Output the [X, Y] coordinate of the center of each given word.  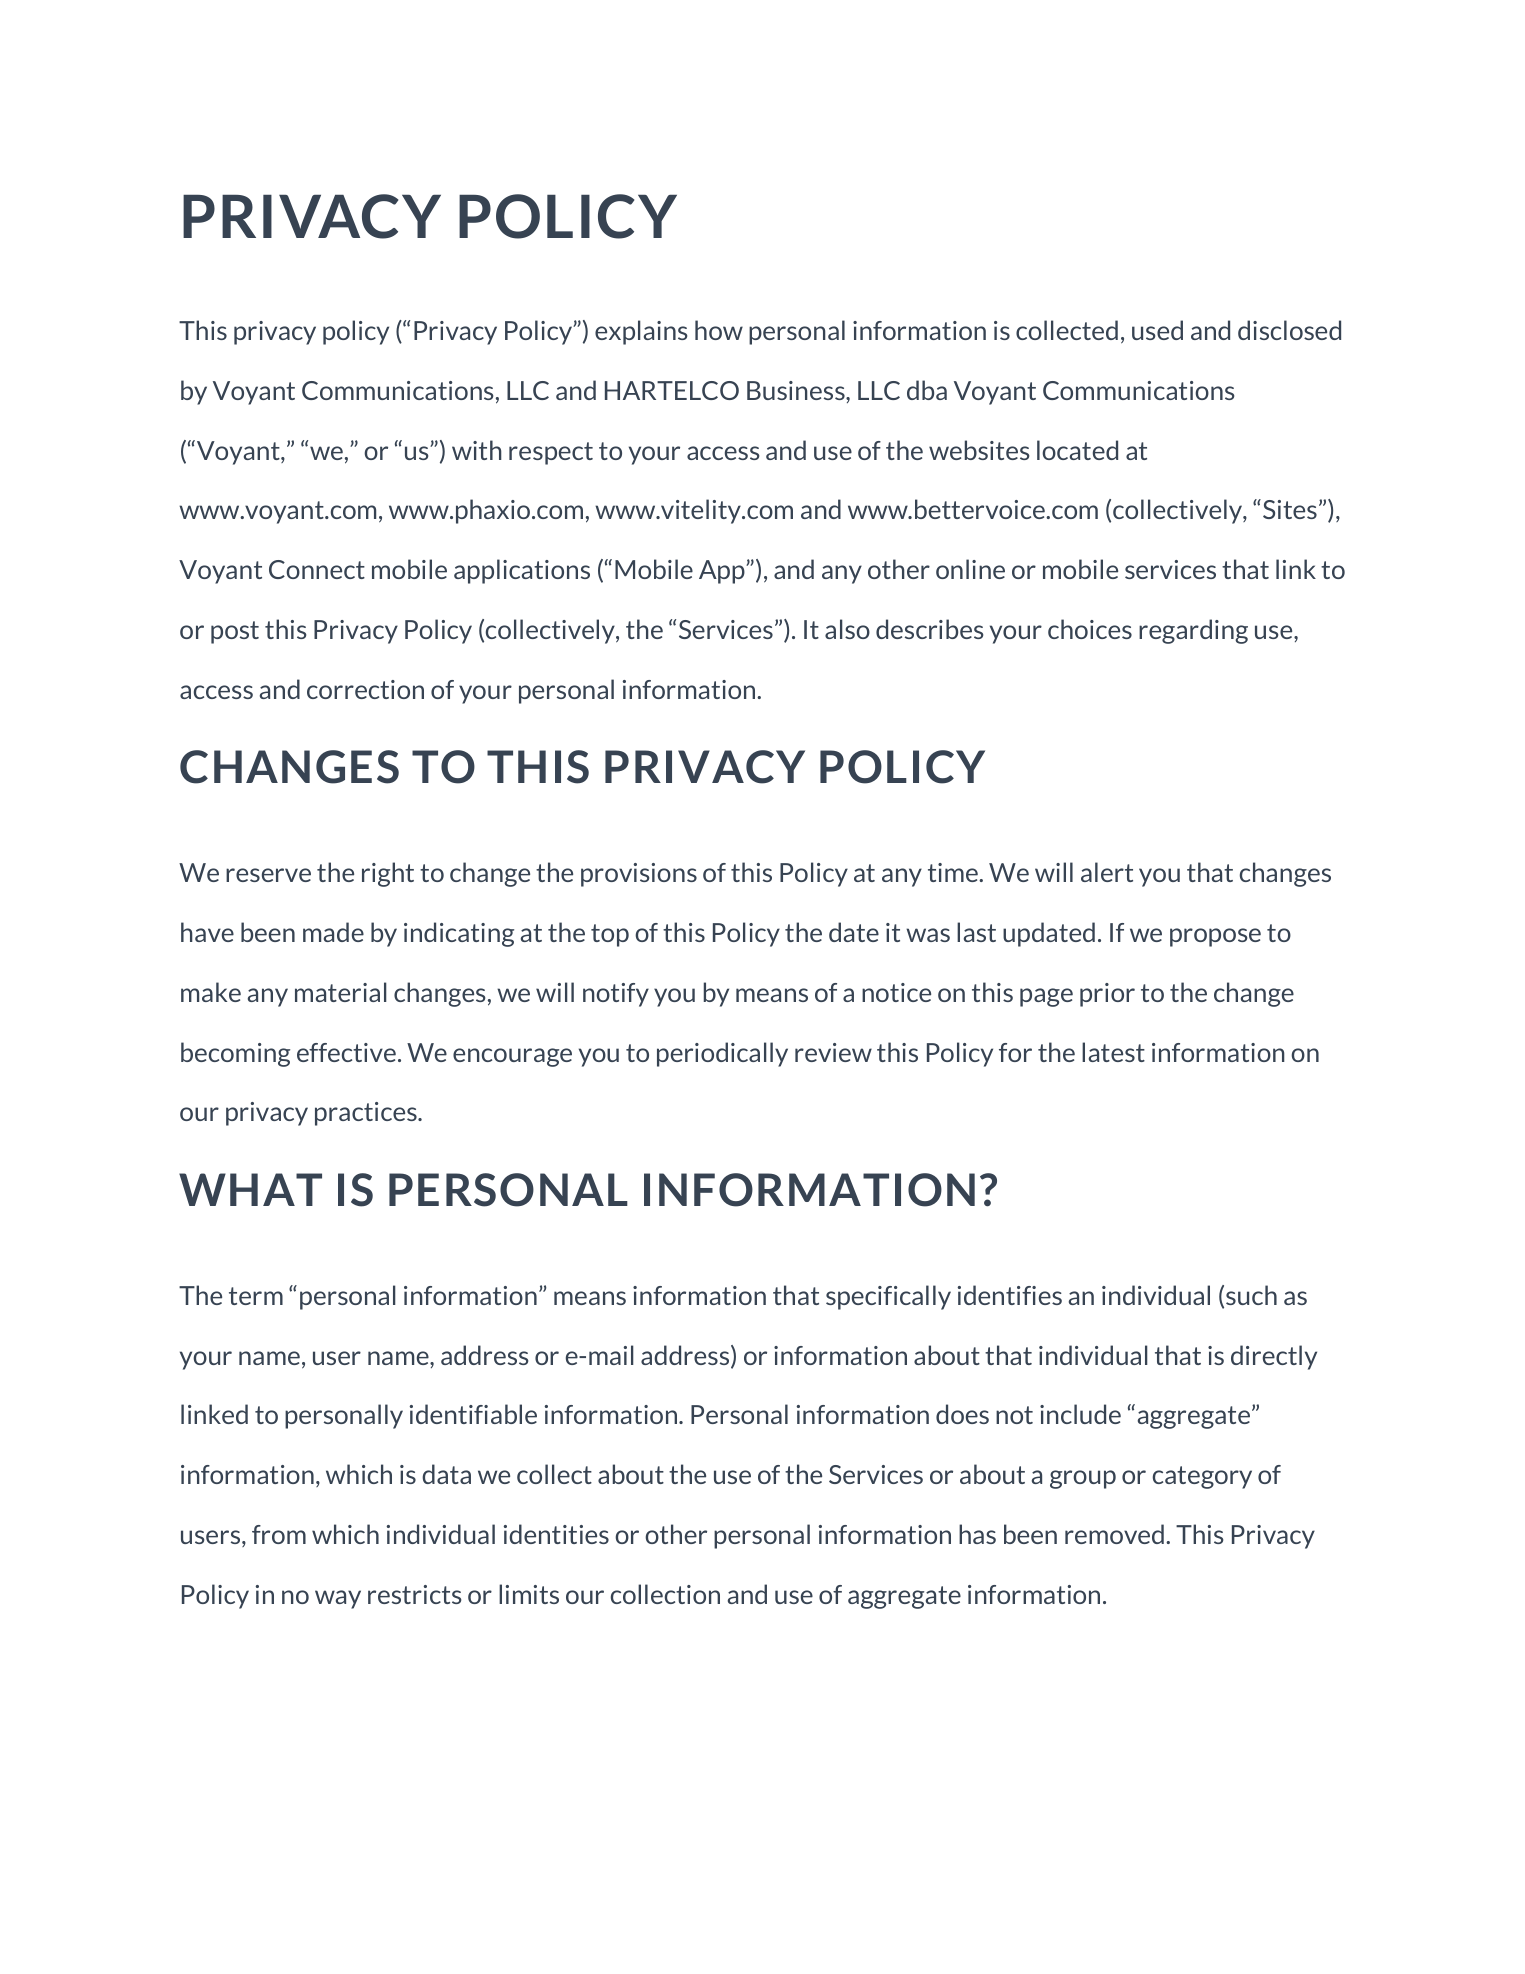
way [338, 1599]
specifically [888, 1297]
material [341, 992]
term [256, 1296]
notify [616, 995]
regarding [1193, 631]
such [1251, 1295]
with [477, 450]
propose [1215, 937]
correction [365, 689]
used [1157, 330]
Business [797, 390]
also [847, 629]
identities [556, 1534]
